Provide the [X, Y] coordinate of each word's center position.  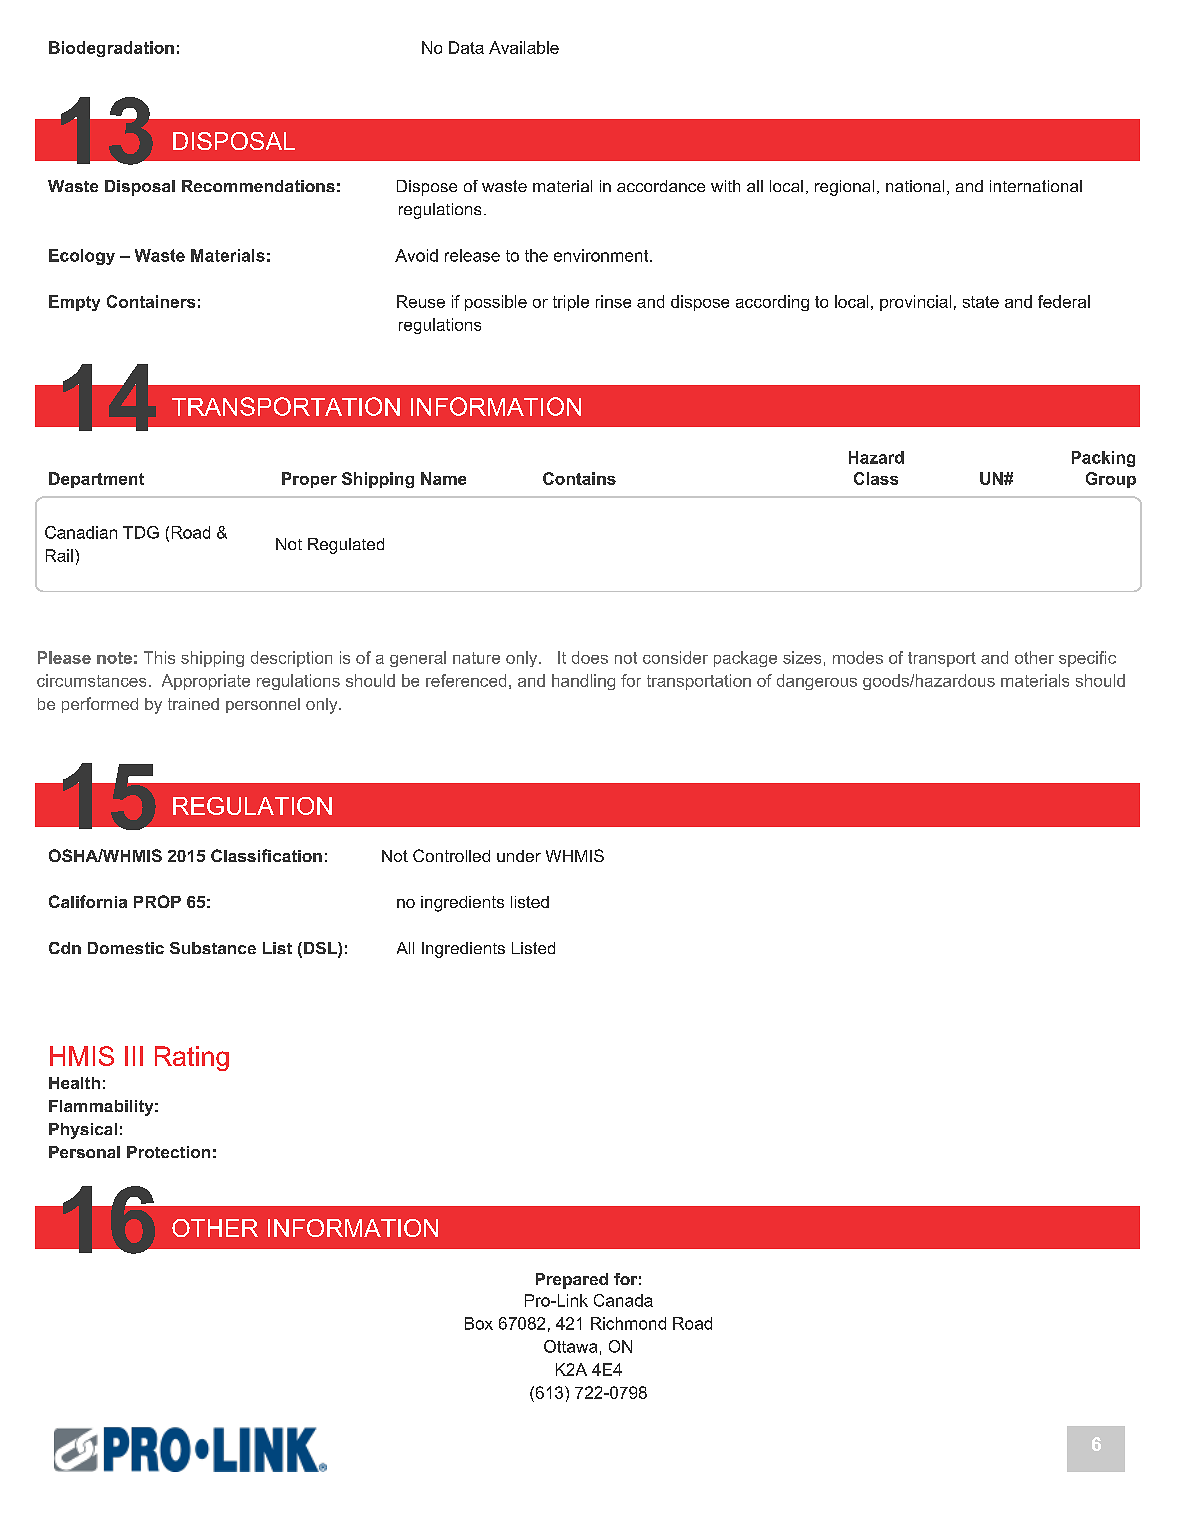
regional [844, 188]
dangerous [817, 682]
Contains [579, 478]
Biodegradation [111, 49]
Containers [151, 301]
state [981, 302]
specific [1087, 659]
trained [193, 704]
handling [583, 682]
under [519, 856]
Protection [168, 1152]
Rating [192, 1058]
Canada [623, 1300]
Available [524, 47]
